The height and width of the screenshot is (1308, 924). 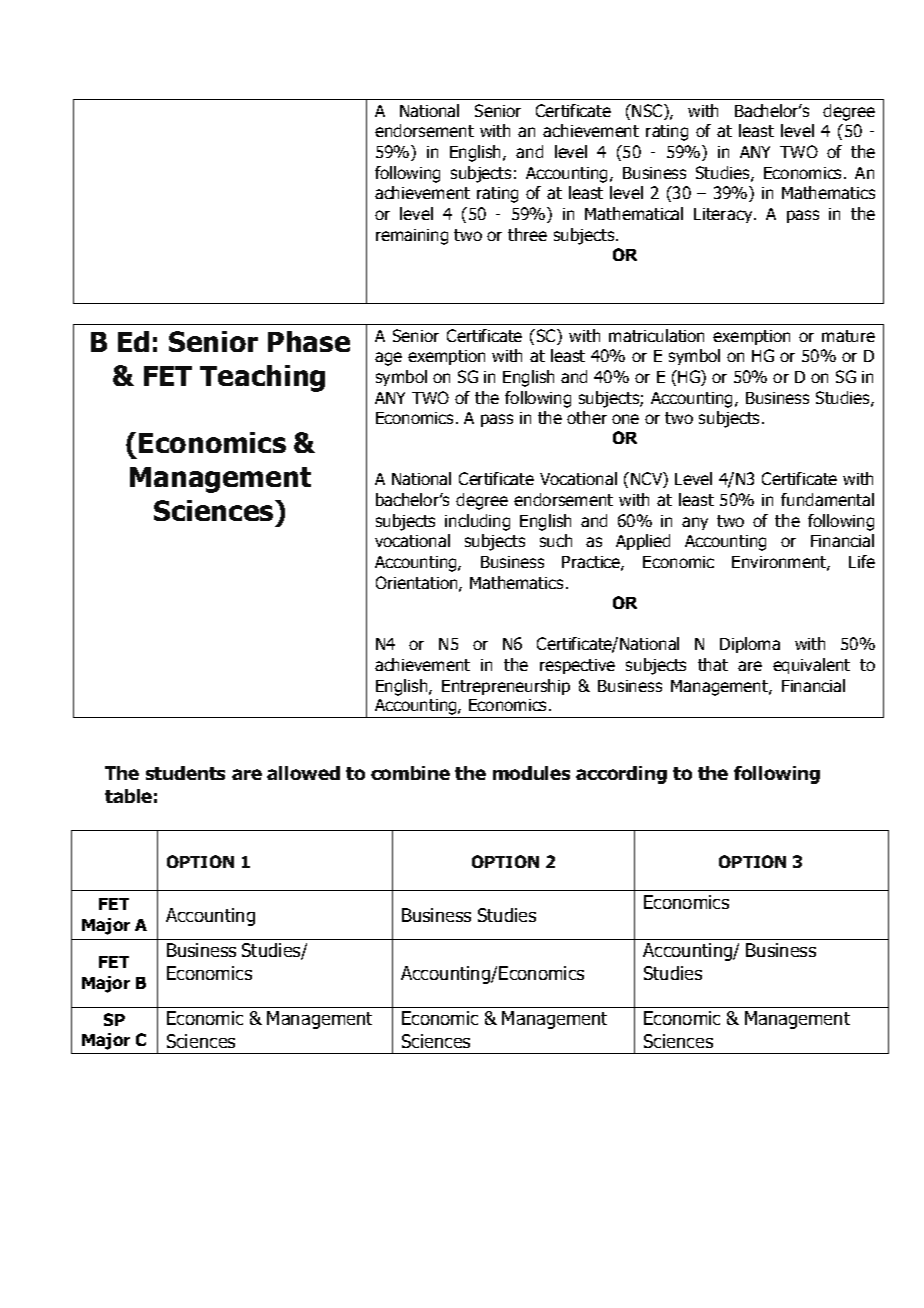 I want to click on remaining, so click(x=412, y=237).
